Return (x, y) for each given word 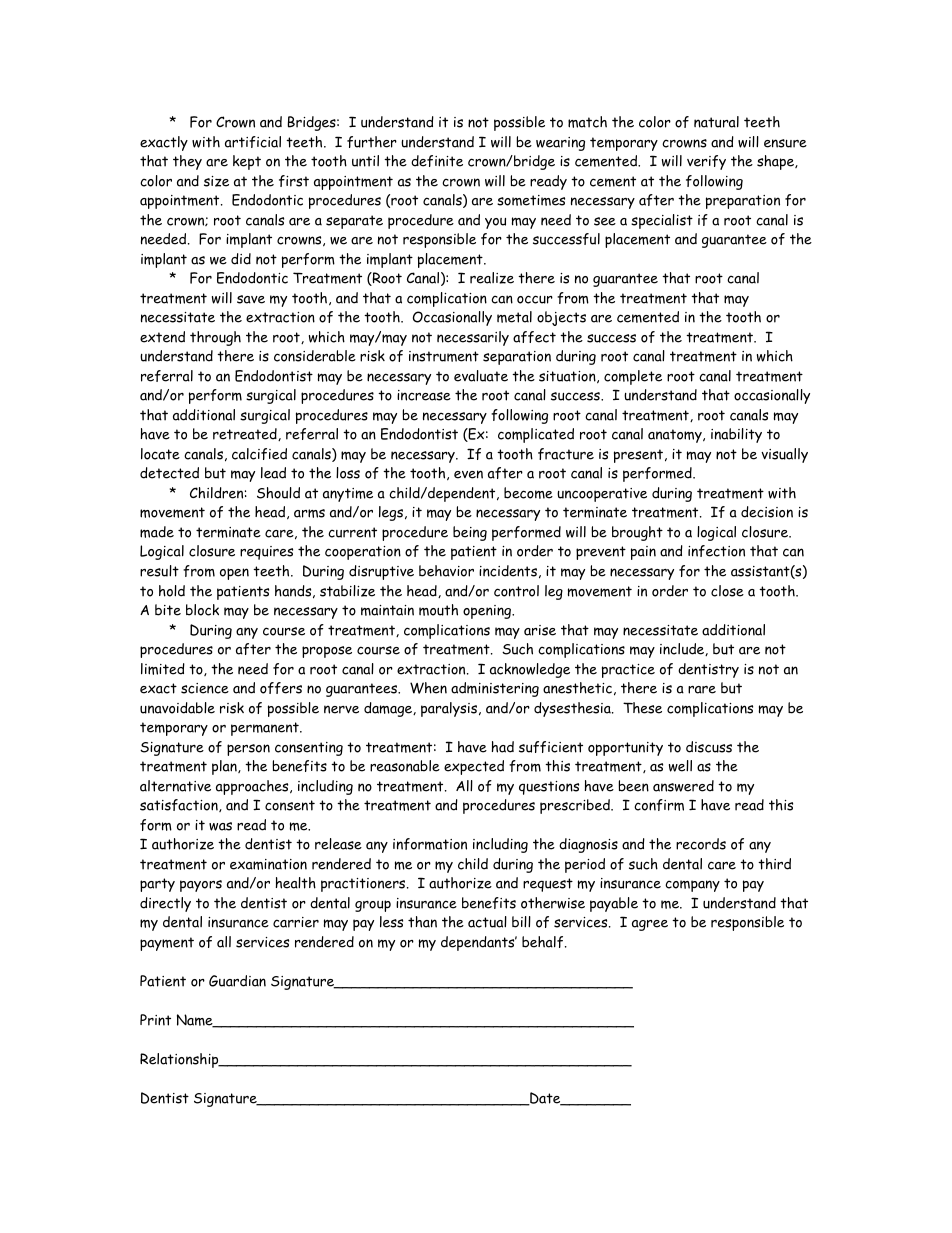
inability (736, 435)
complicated (536, 435)
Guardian (237, 981)
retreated (246, 434)
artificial (253, 142)
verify (706, 162)
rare (702, 690)
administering (495, 689)
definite (437, 161)
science (205, 688)
